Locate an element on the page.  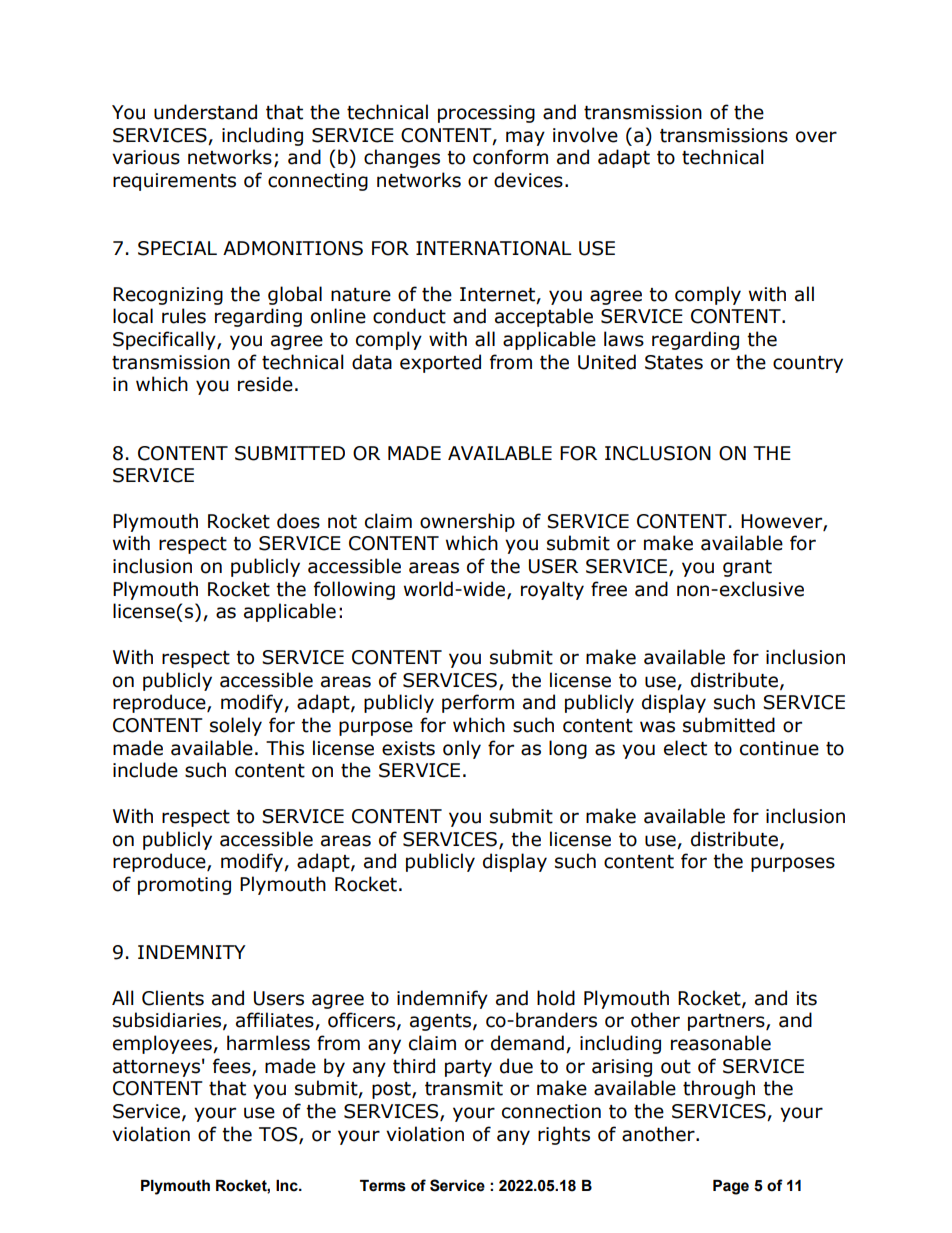
over is located at coordinates (816, 137).
